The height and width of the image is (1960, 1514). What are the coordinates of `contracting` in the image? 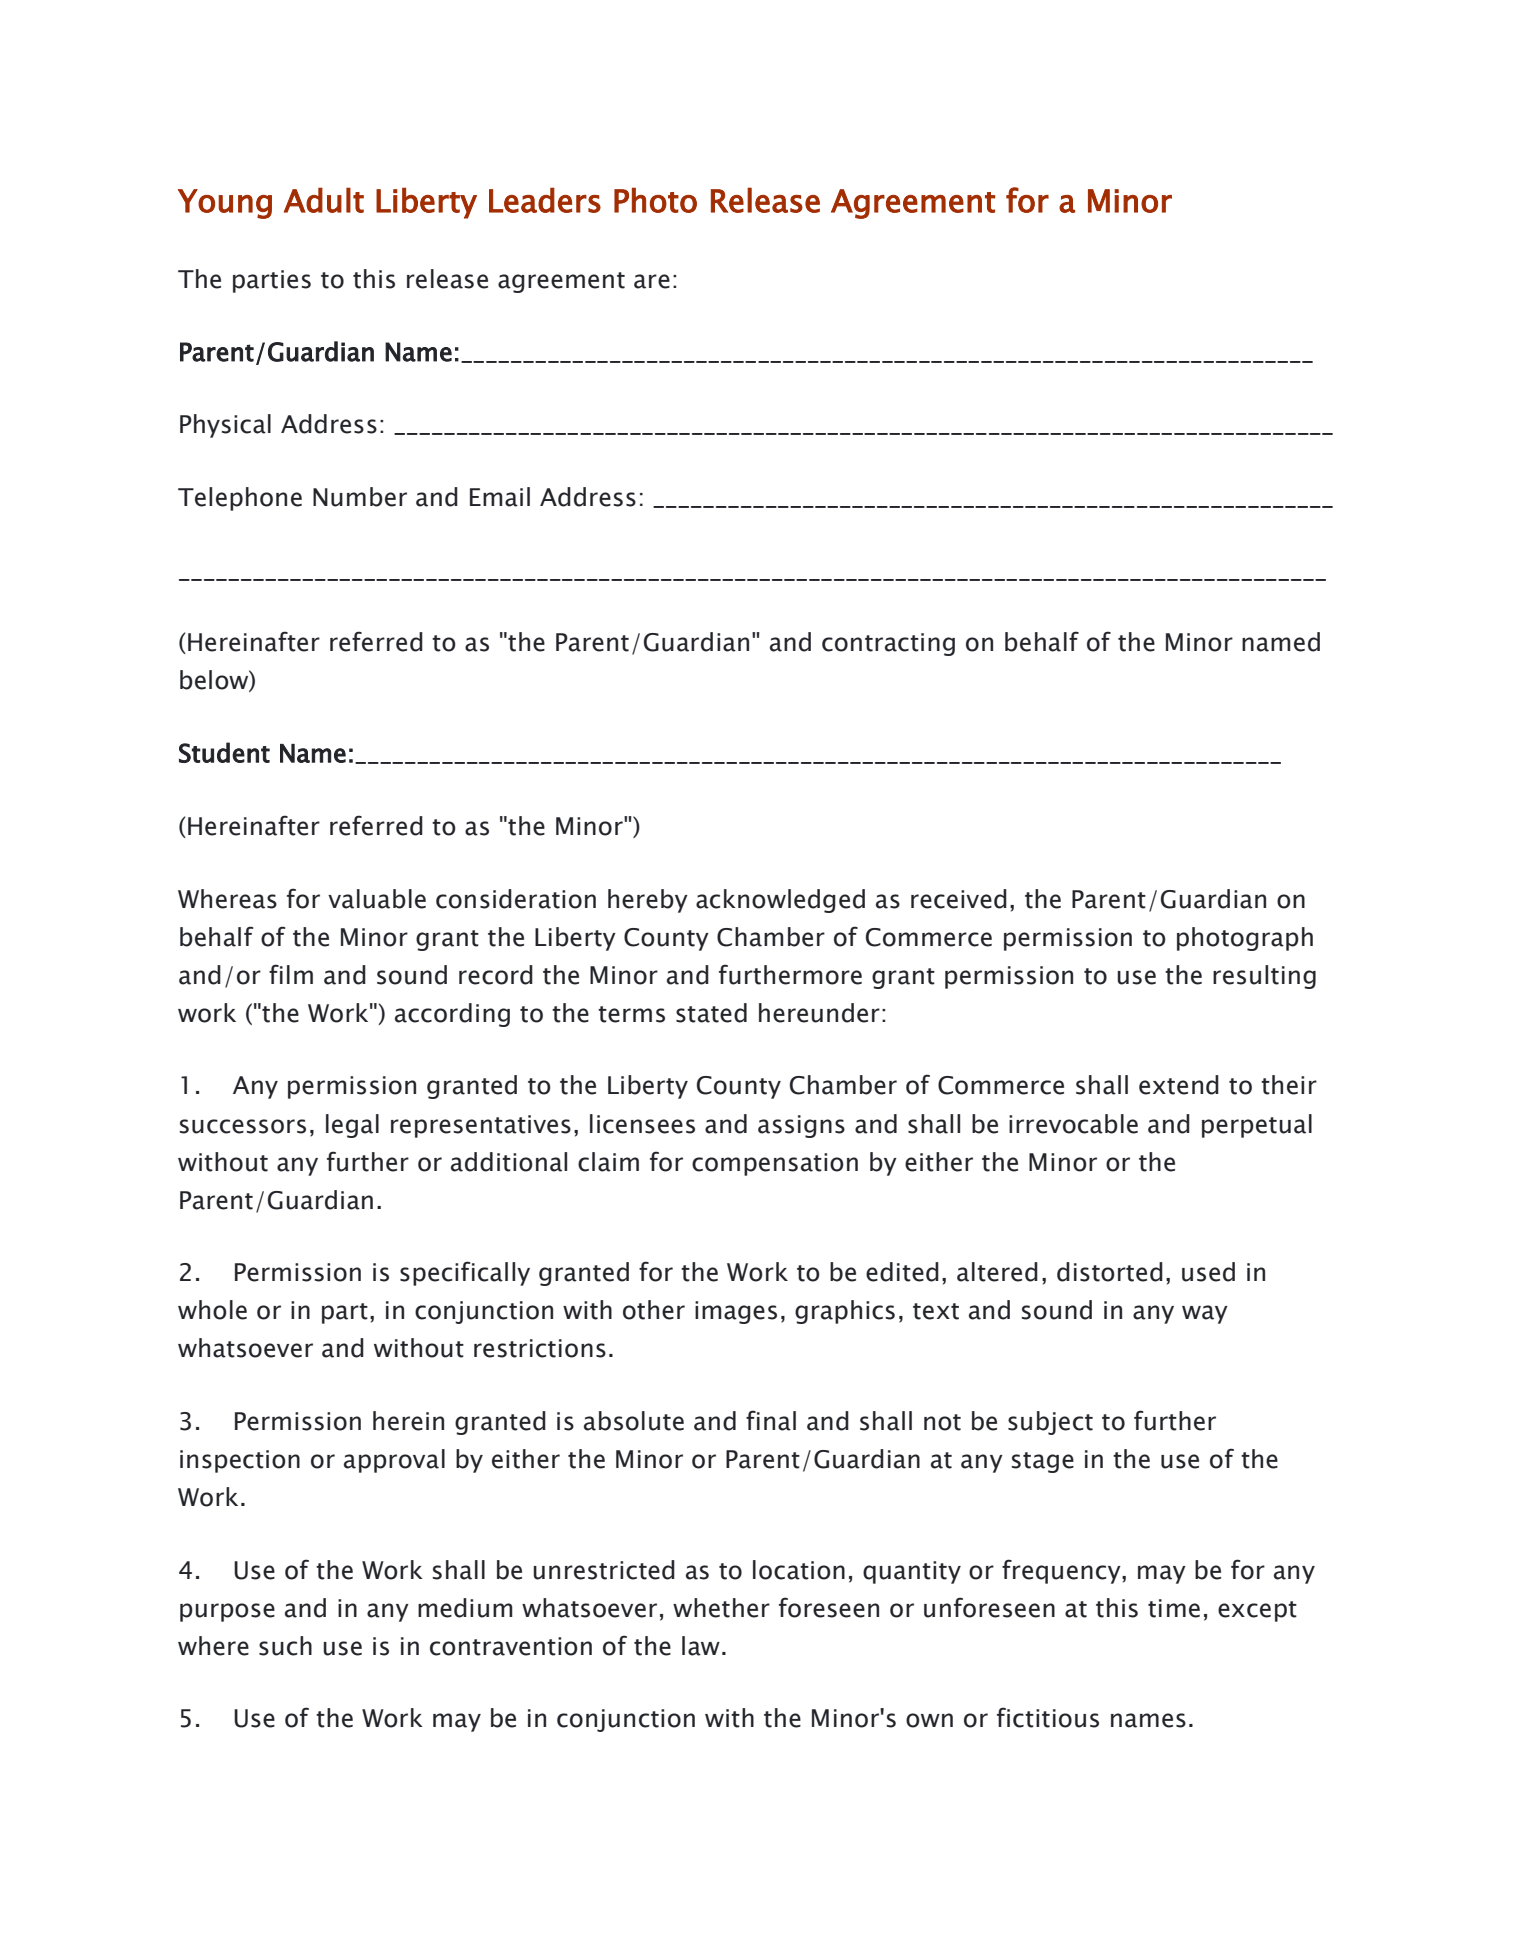 It's located at (888, 644).
